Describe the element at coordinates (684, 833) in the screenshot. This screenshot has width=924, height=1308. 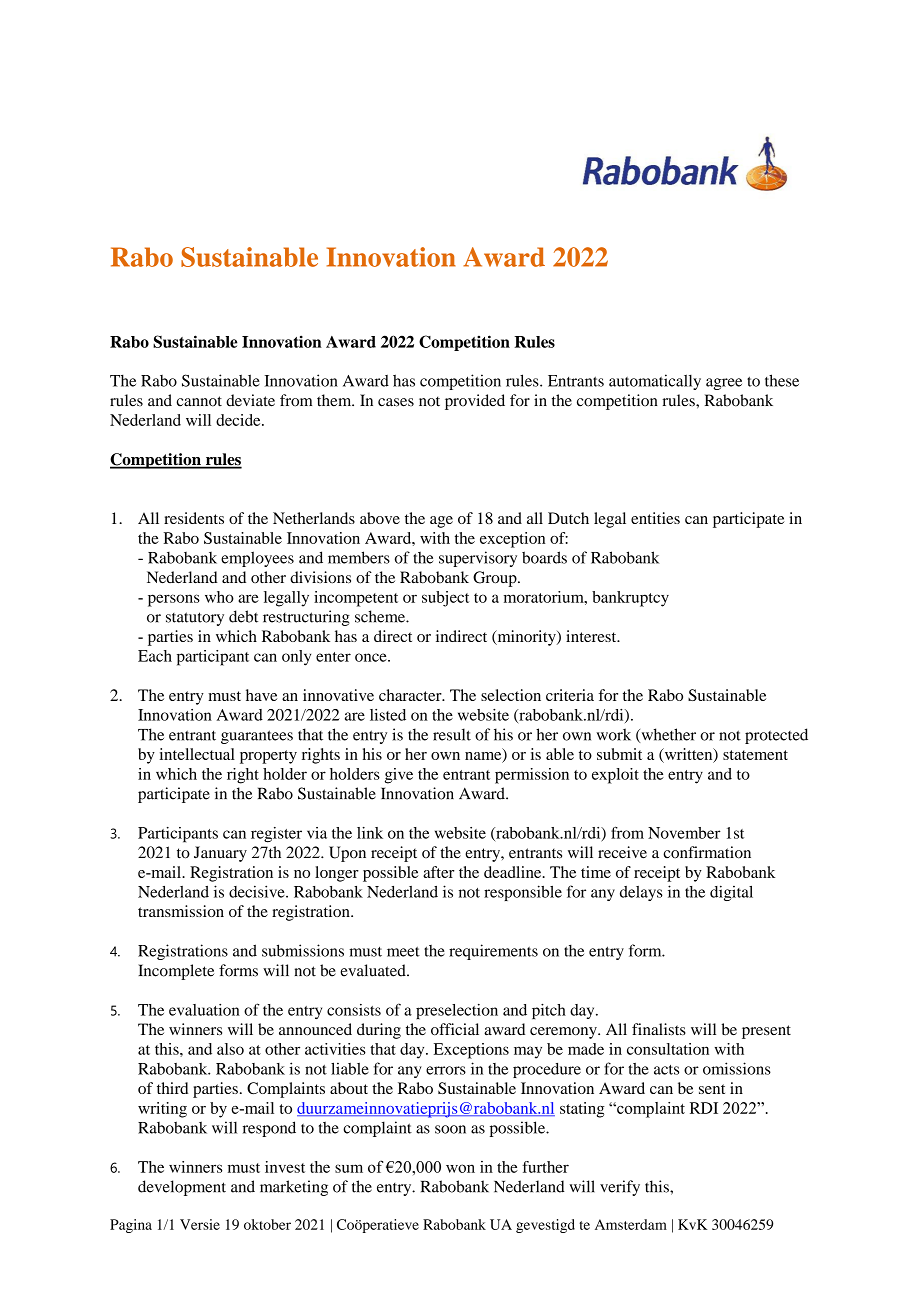
I see `November` at that location.
